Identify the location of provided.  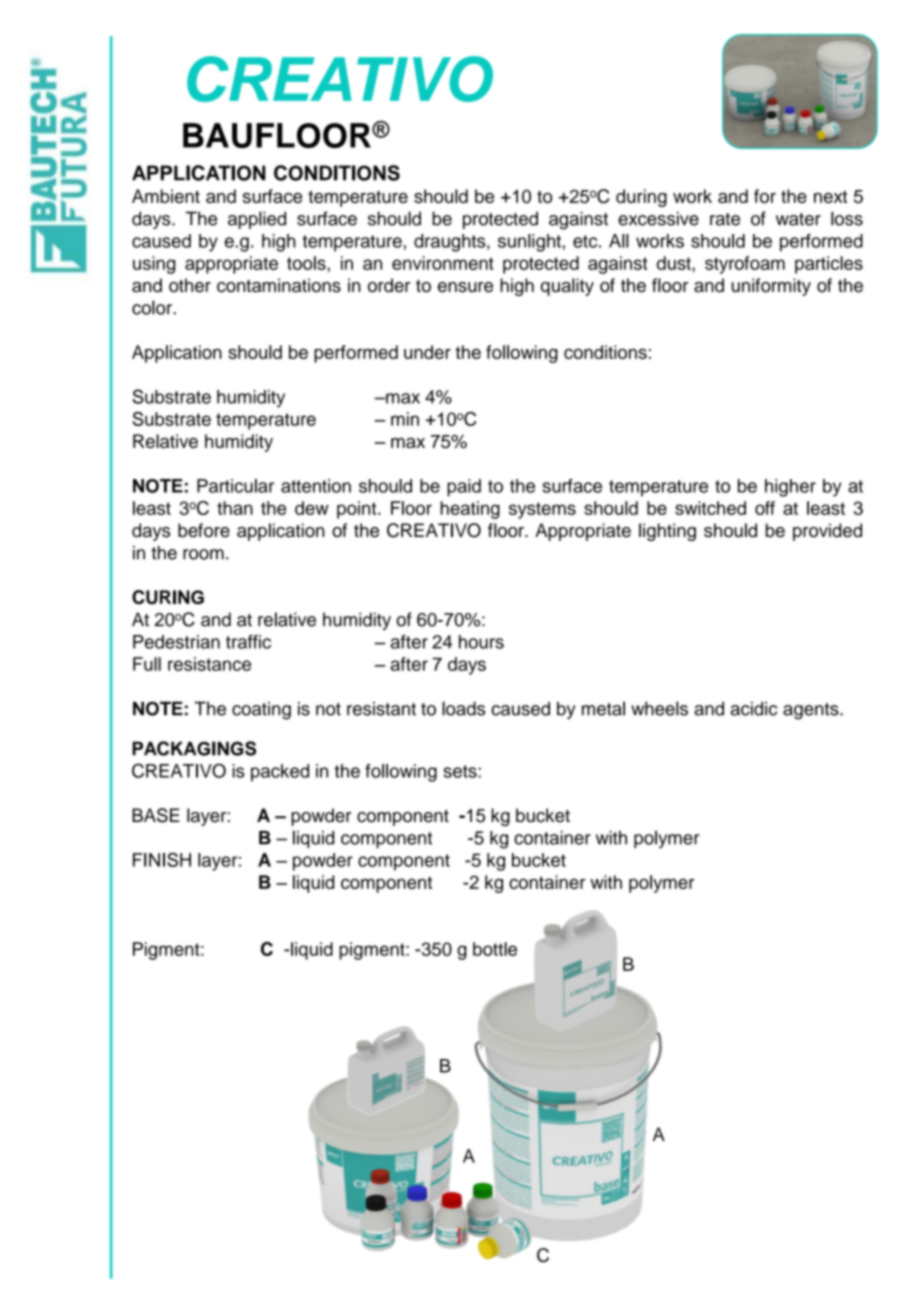
(827, 532).
